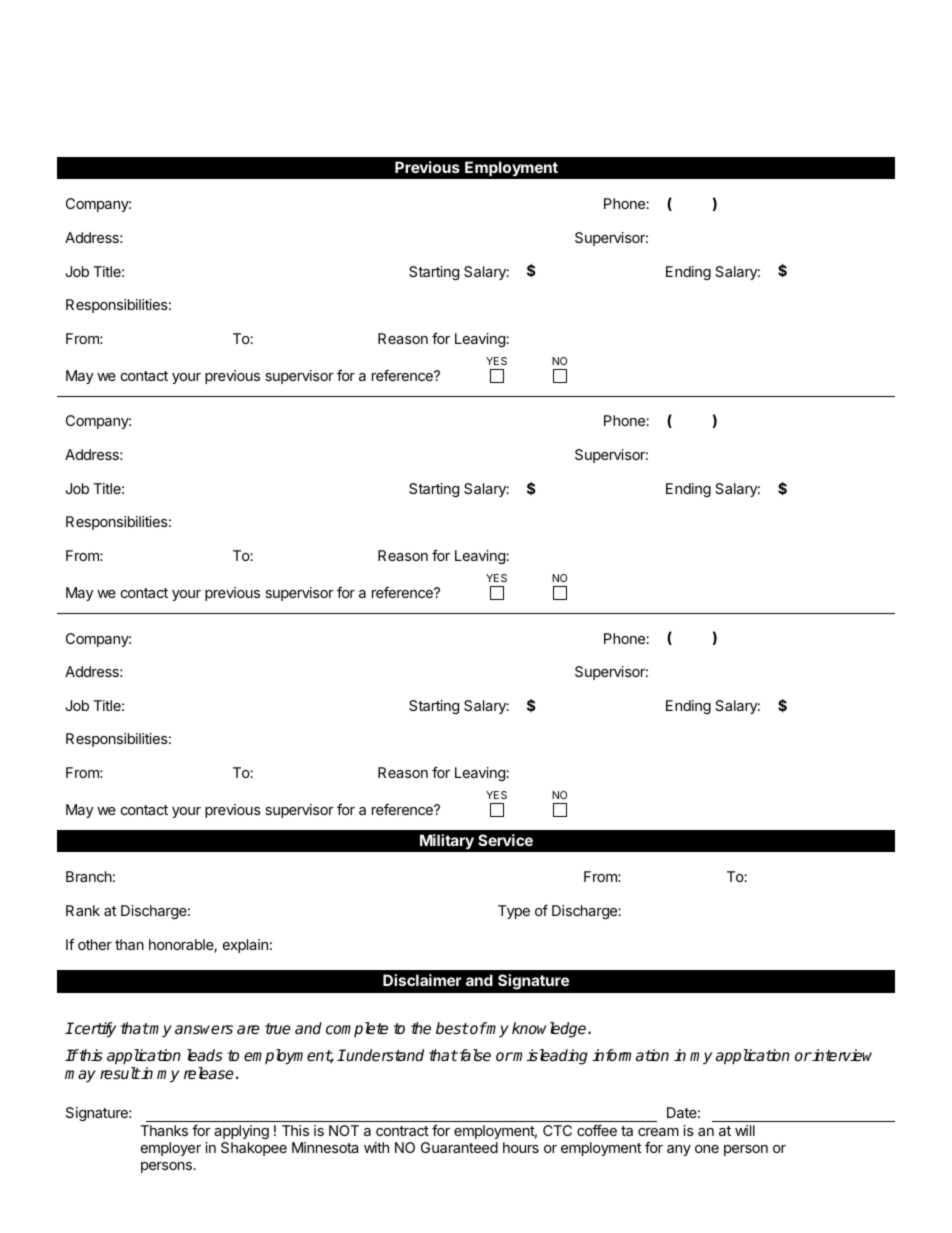 This document has height=1233, width=952. I want to click on misleading, so click(550, 1057).
